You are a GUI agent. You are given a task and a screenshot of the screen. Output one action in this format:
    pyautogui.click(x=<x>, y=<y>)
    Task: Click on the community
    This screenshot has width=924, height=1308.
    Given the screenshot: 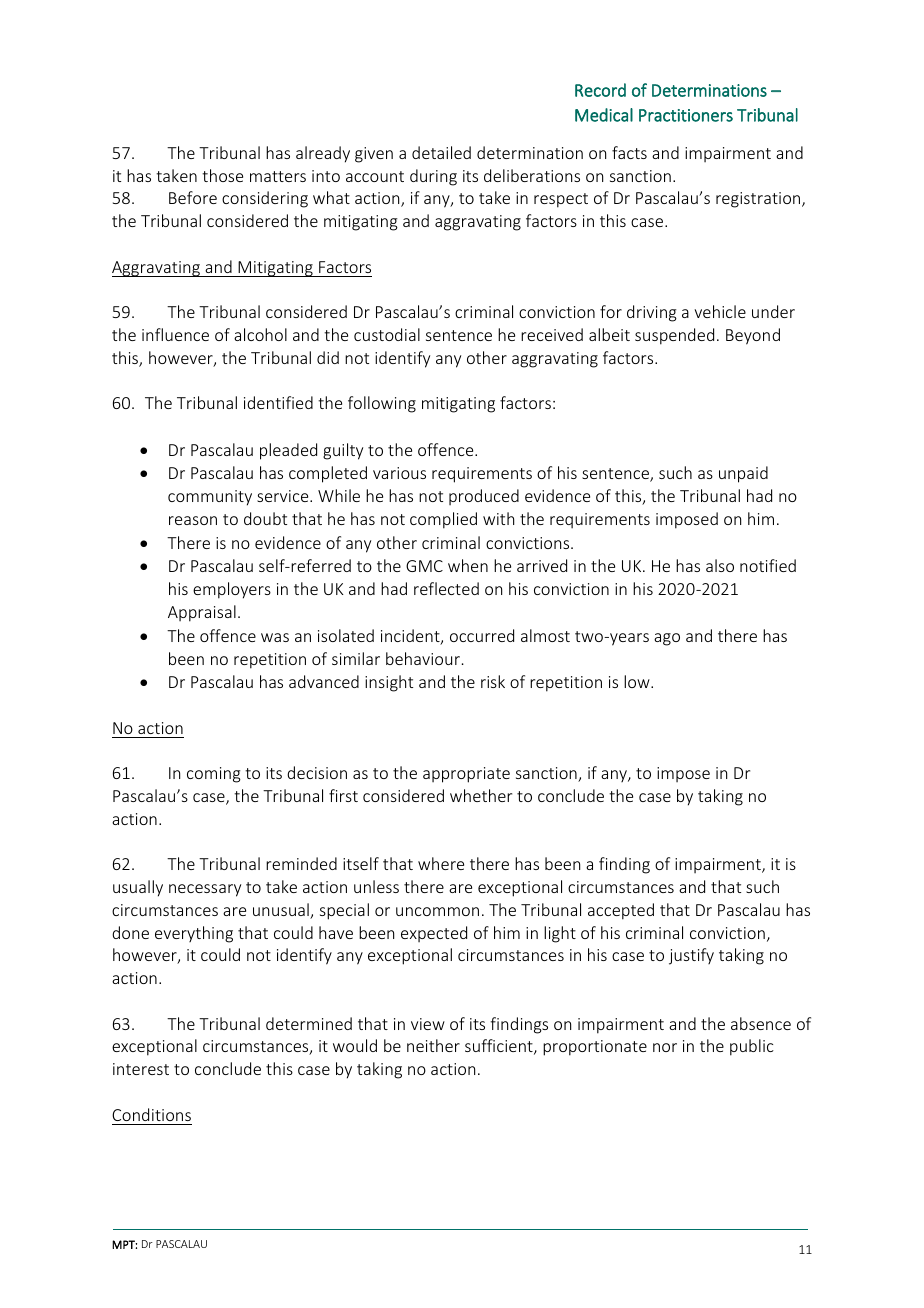 What is the action you would take?
    pyautogui.click(x=210, y=498)
